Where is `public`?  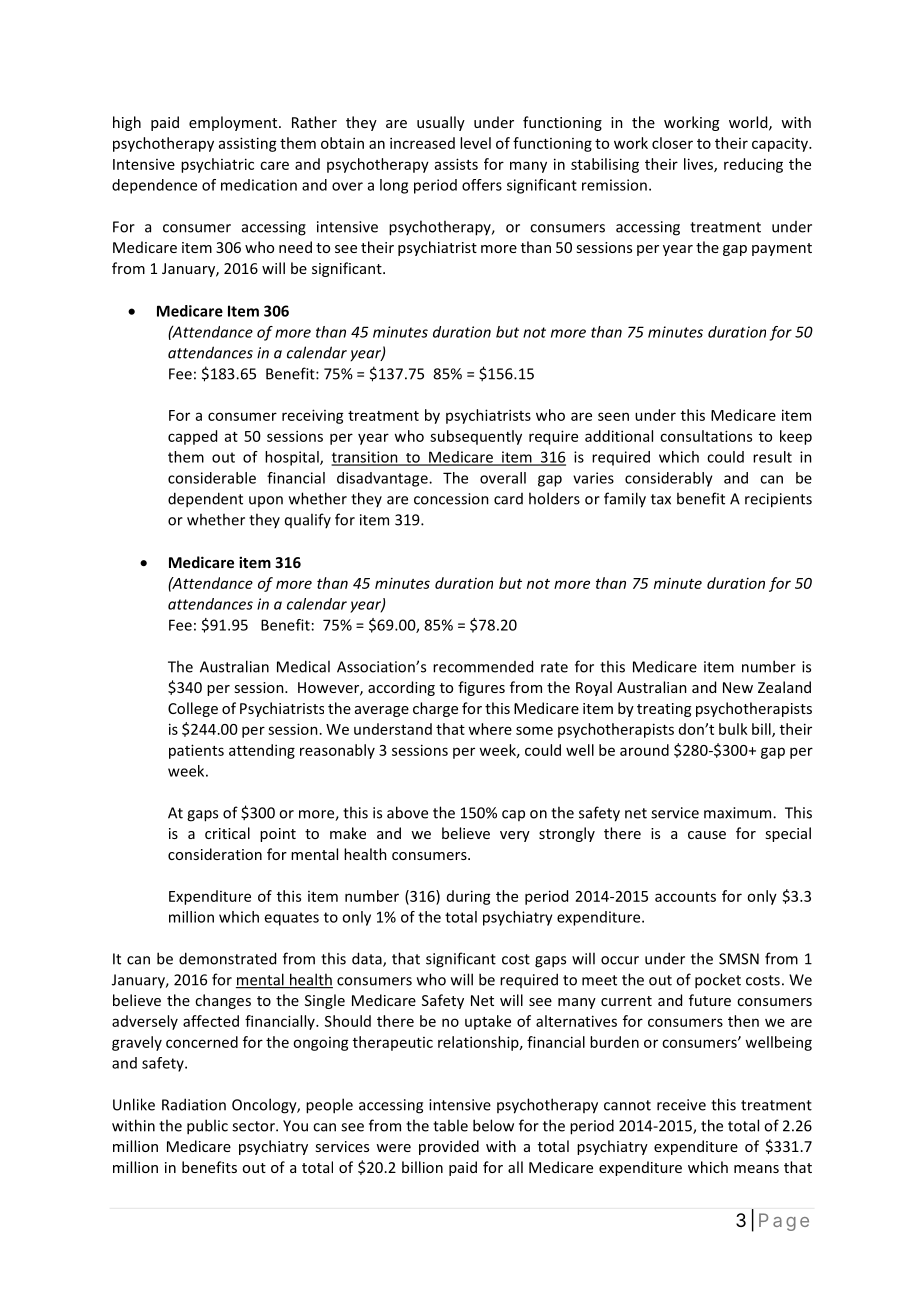 public is located at coordinates (207, 1127).
